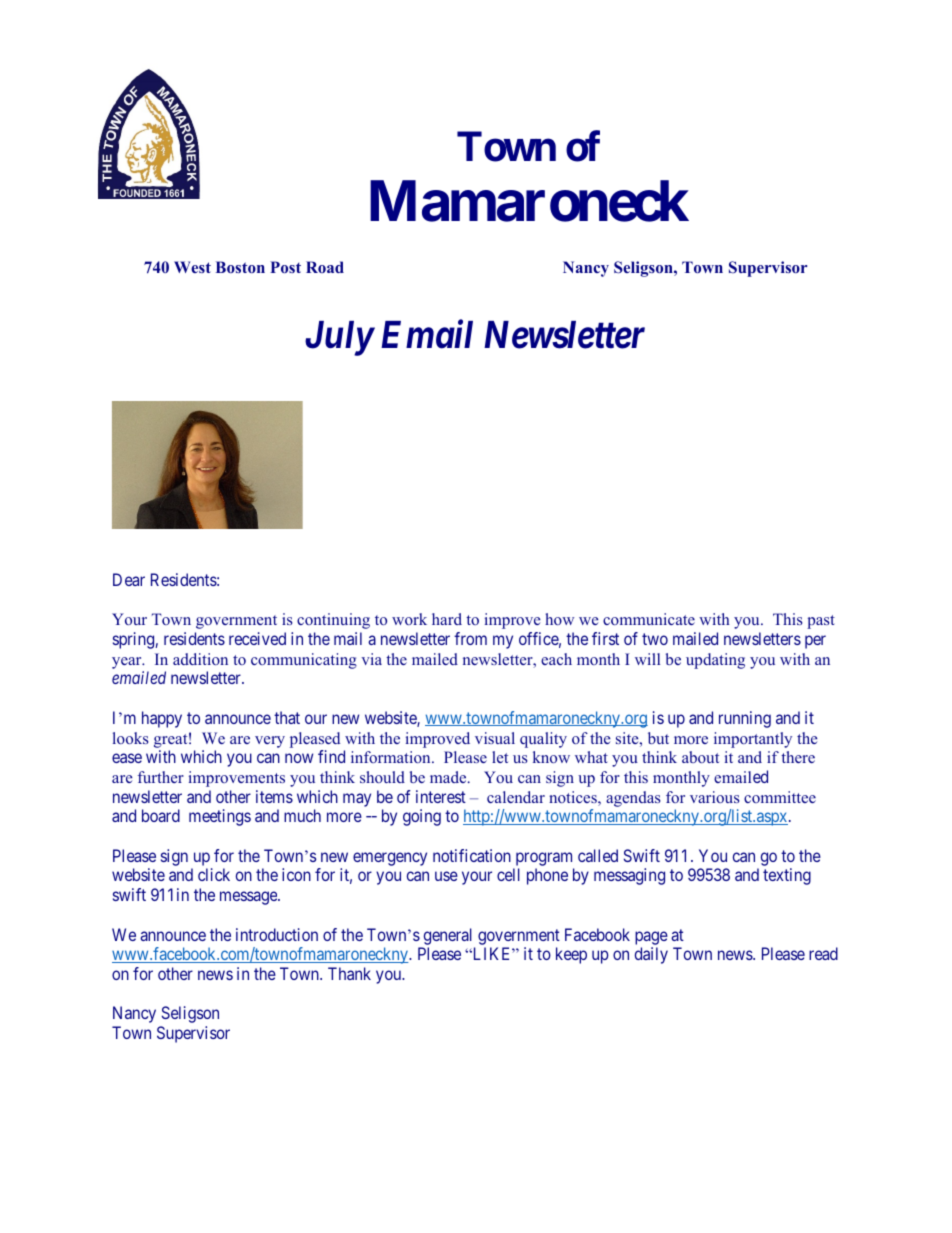  I want to click on Road, so click(325, 267).
